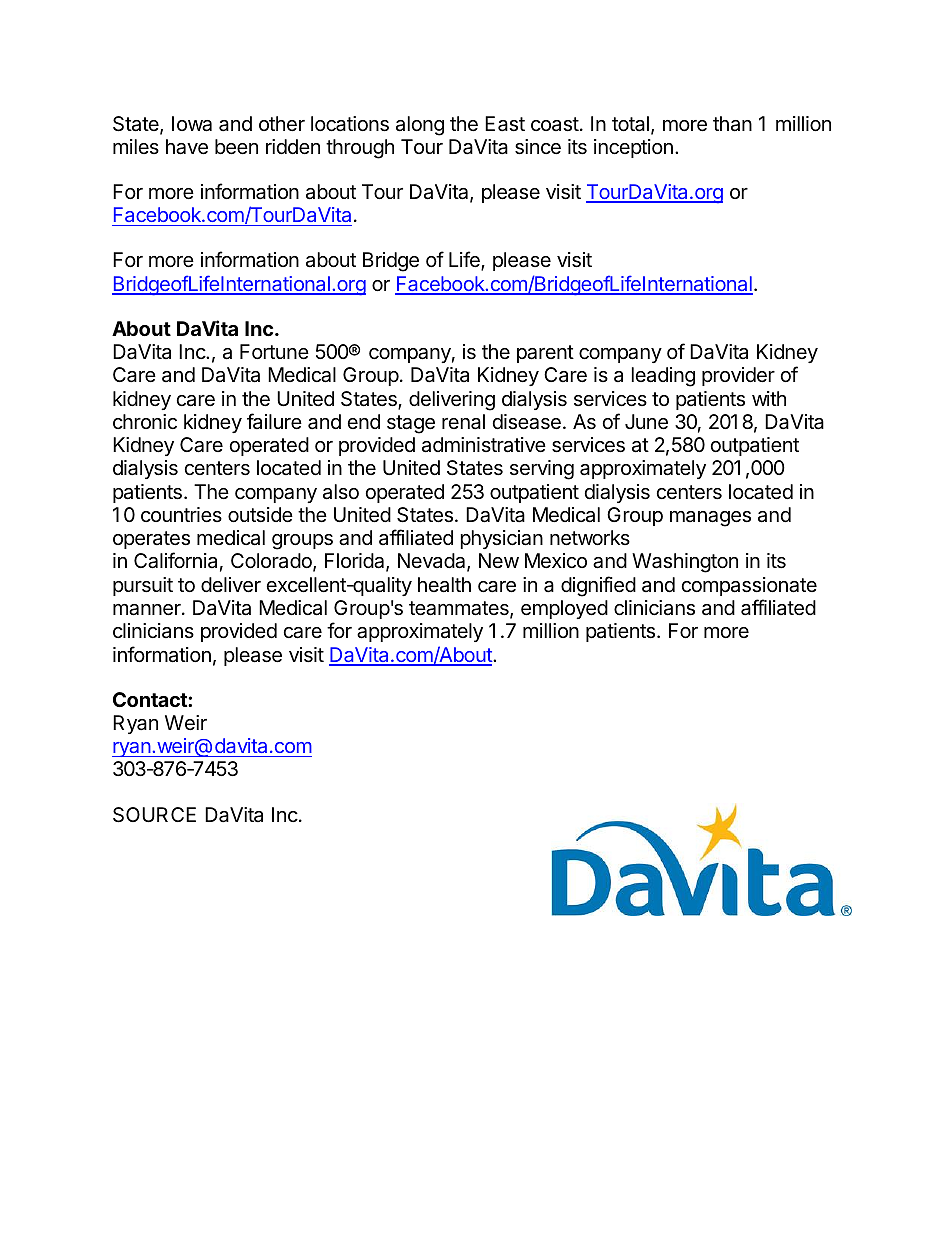 The width and height of the screenshot is (952, 1233). I want to click on been, so click(236, 147).
